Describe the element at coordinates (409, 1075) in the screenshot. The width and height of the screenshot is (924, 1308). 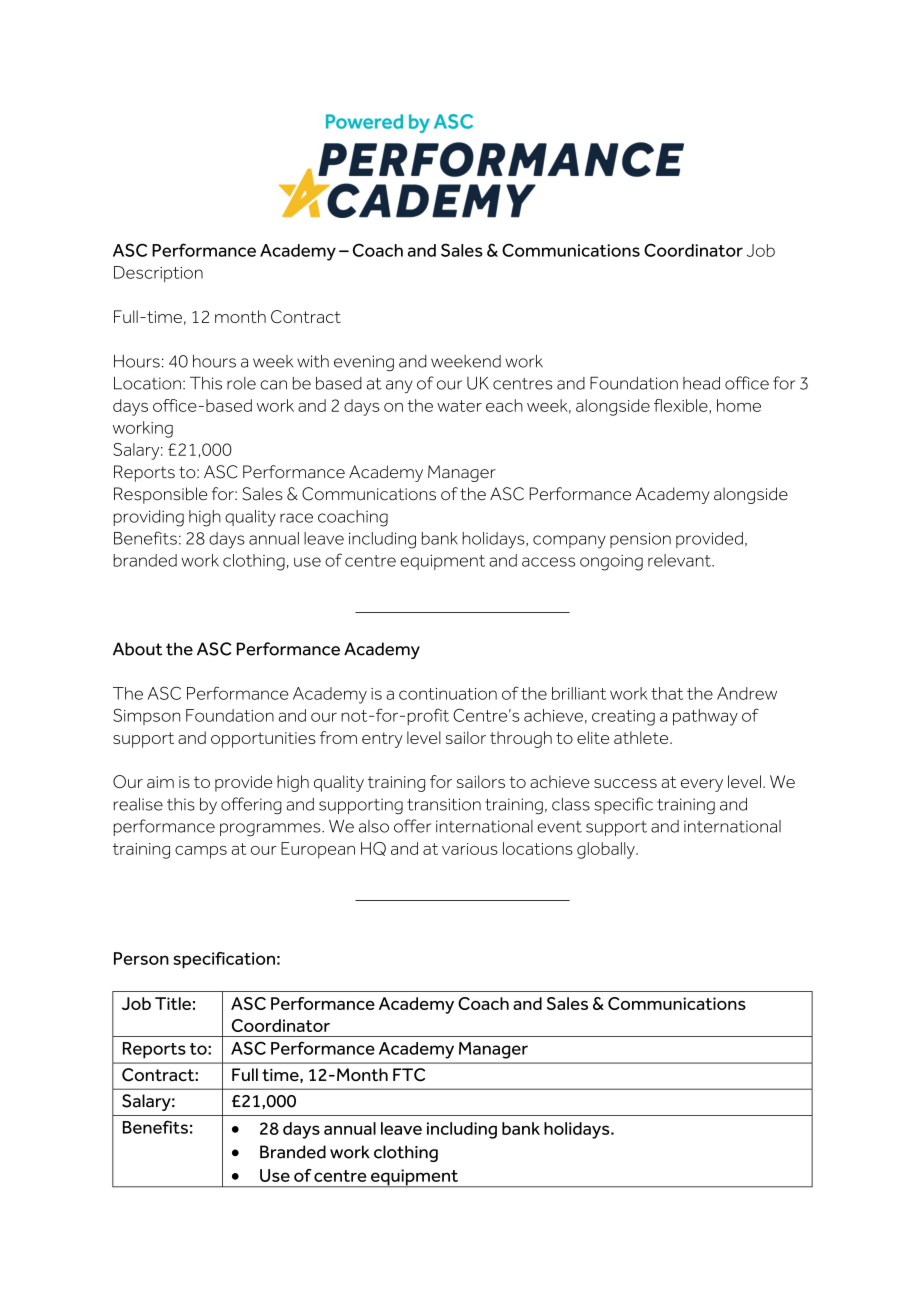
I see `FTC` at that location.
